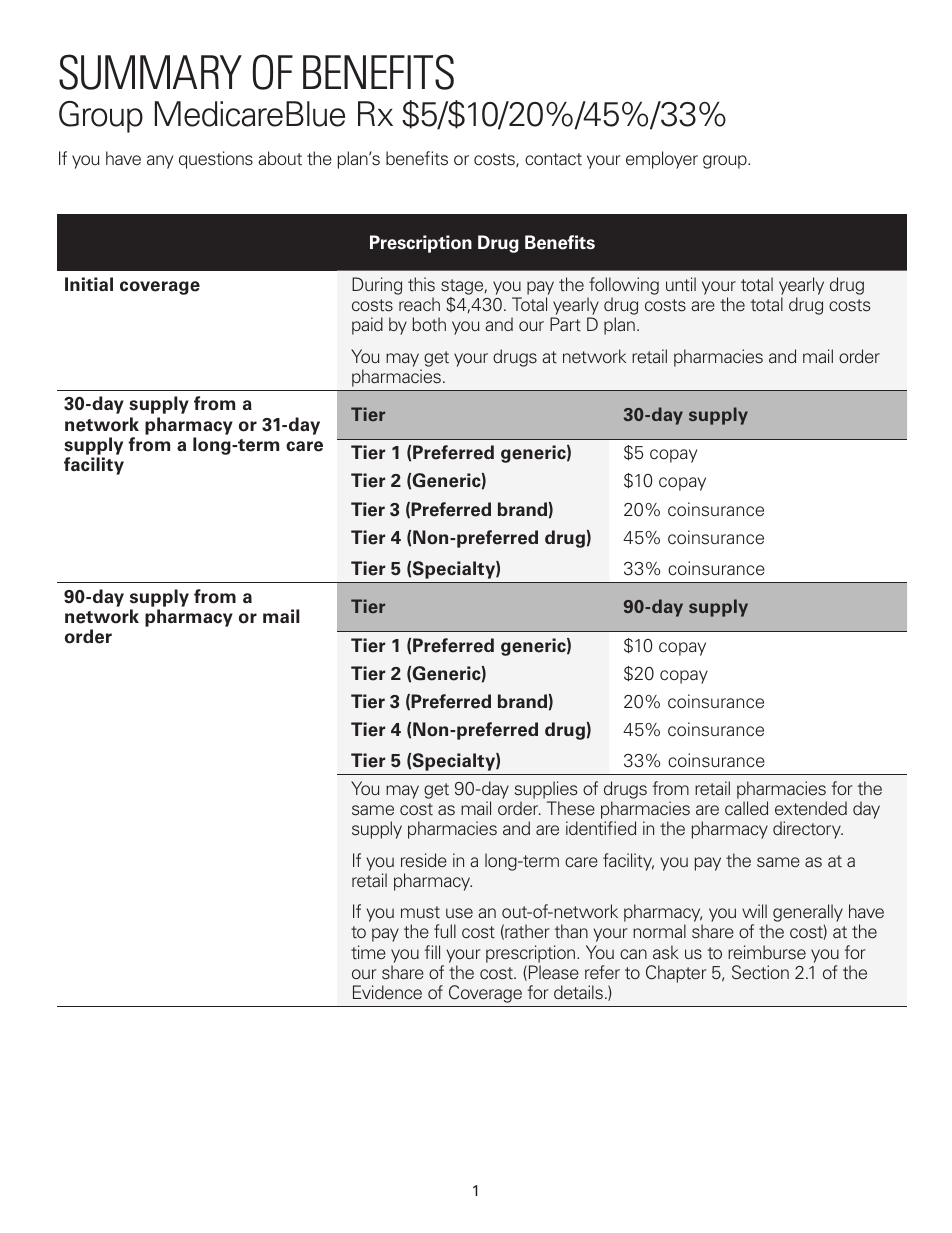 This screenshot has height=1233, width=952. I want to click on following, so click(624, 286).
